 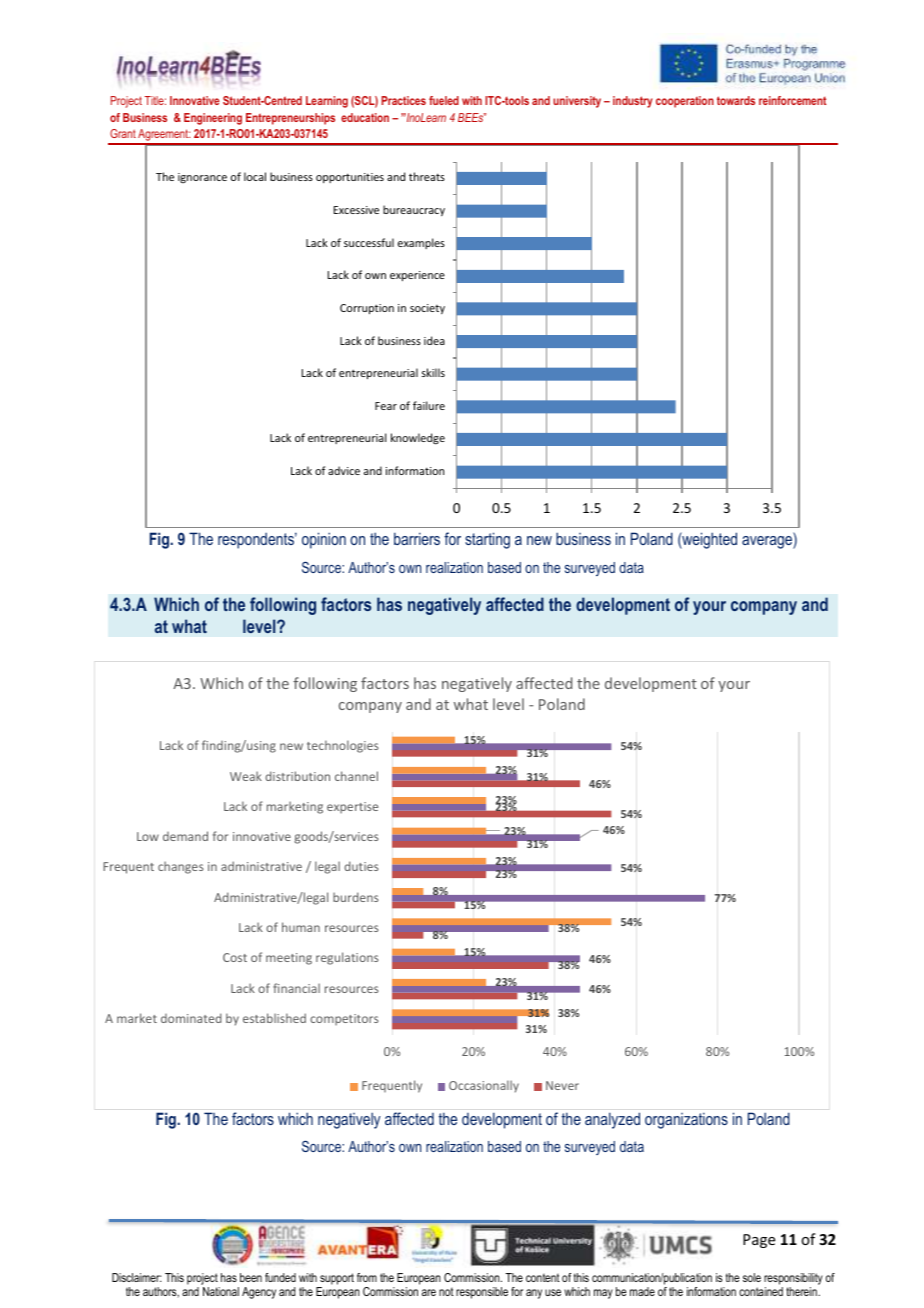 What do you see at coordinates (213, 119) in the screenshot?
I see `Engineering` at bounding box center [213, 119].
